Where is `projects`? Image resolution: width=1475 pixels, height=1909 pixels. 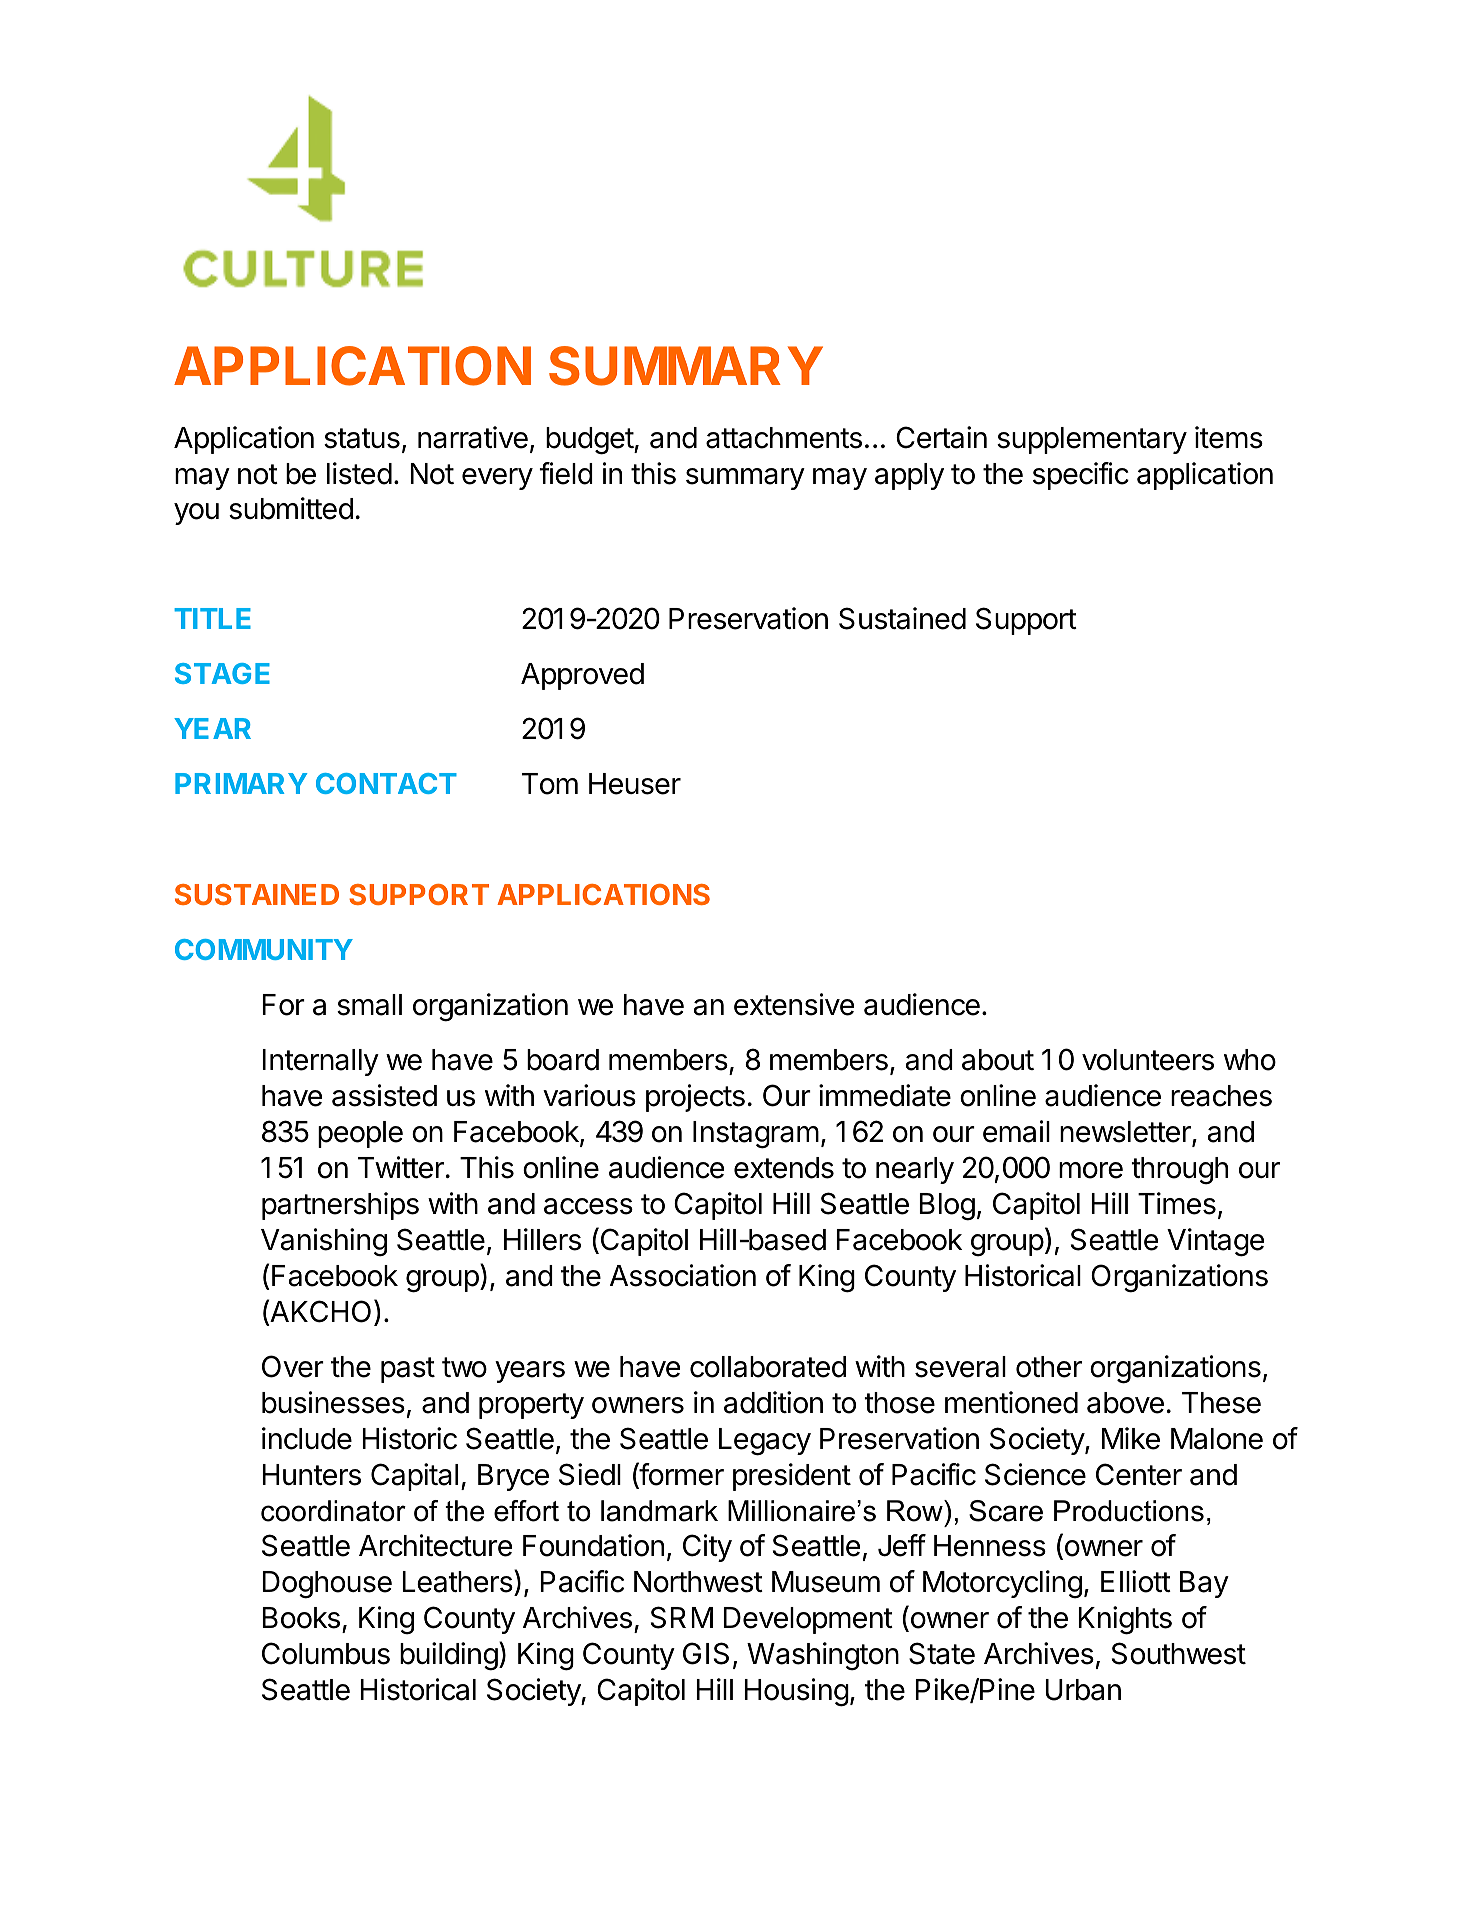
projects is located at coordinates (695, 1098).
